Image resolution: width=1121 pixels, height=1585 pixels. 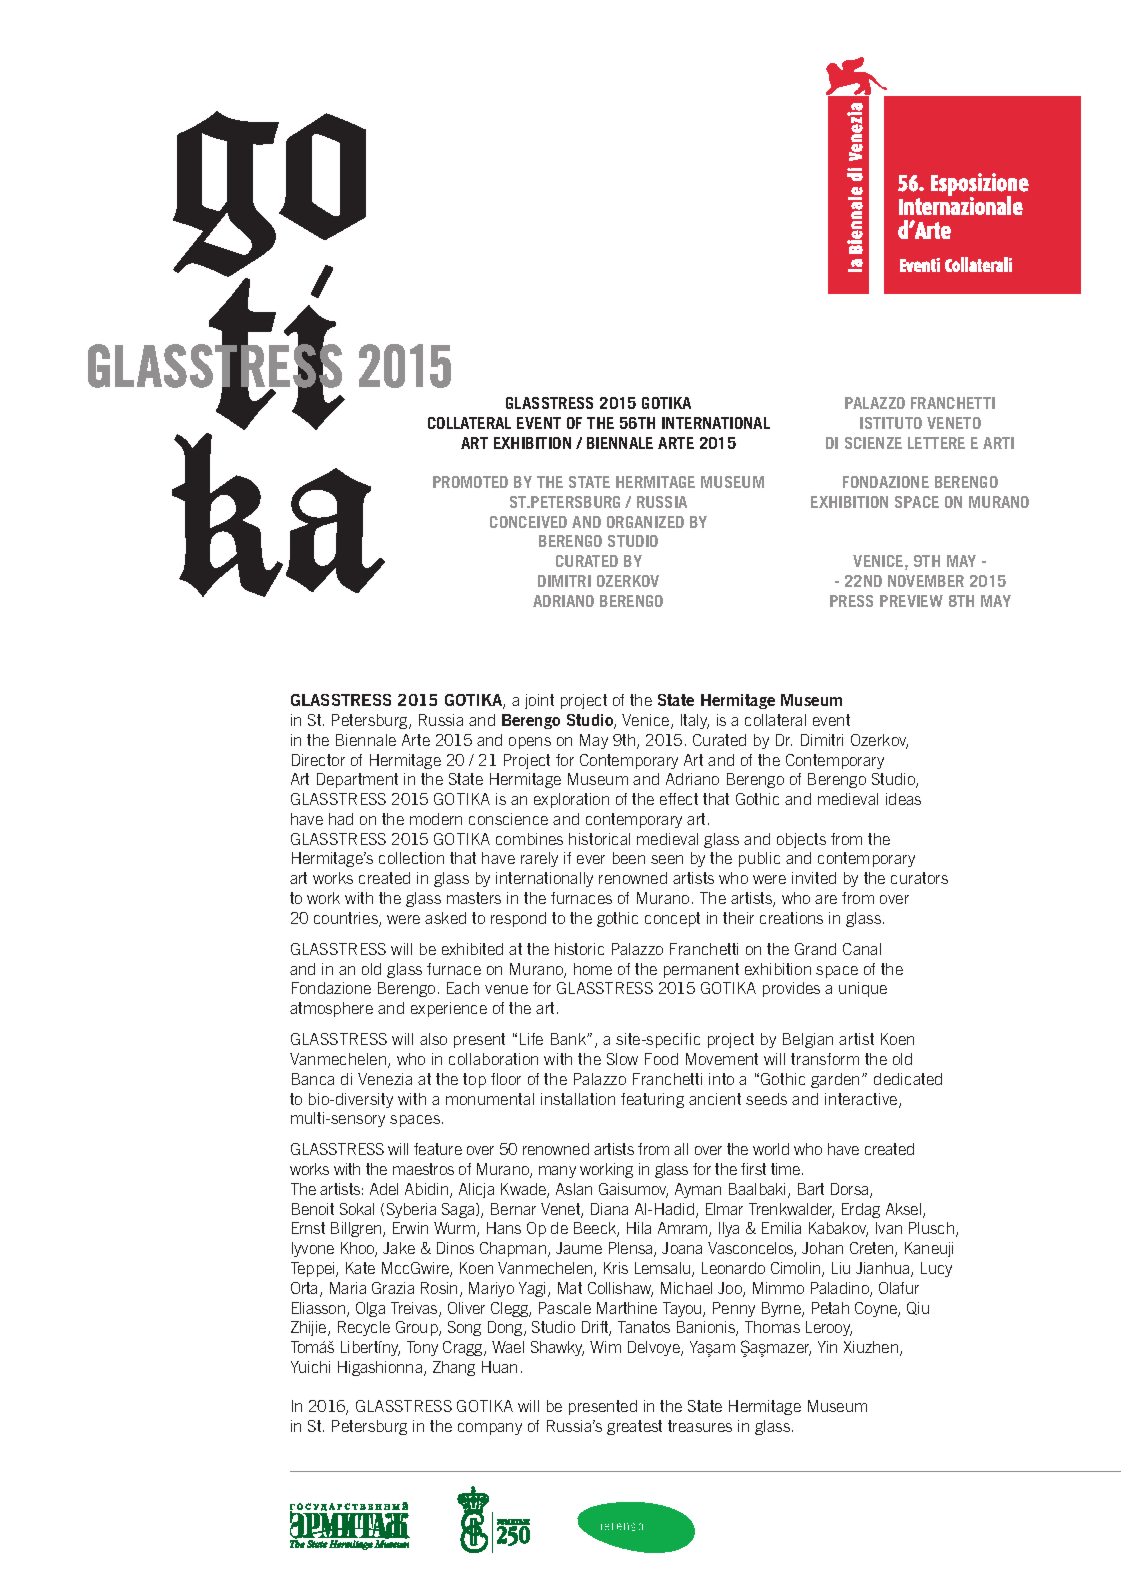 What do you see at coordinates (827, 1347) in the image?
I see `Yin` at bounding box center [827, 1347].
